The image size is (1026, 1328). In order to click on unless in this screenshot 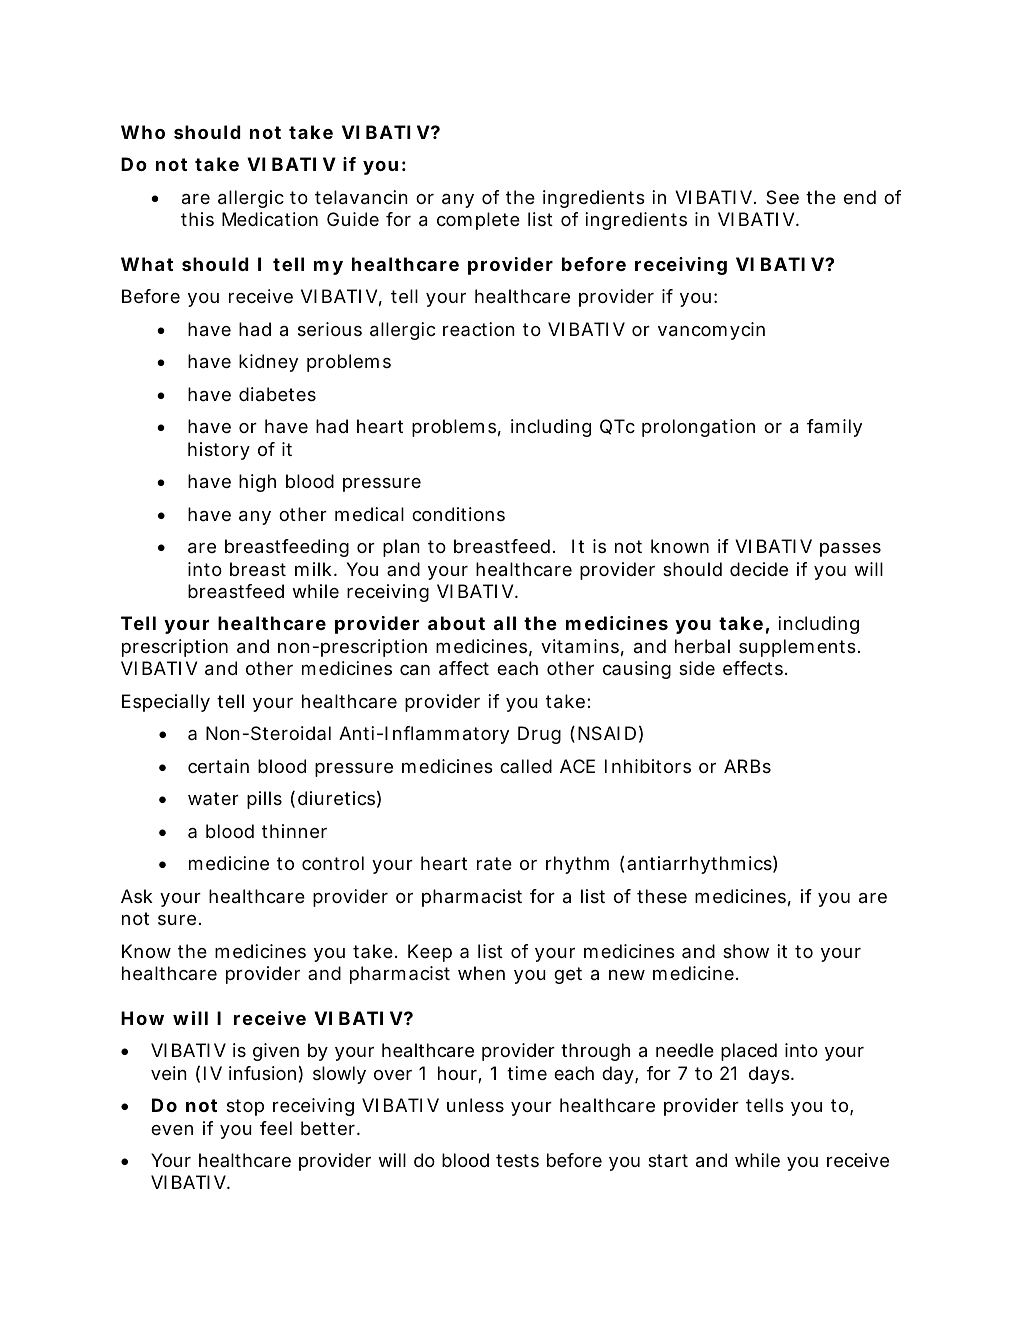, I will do `click(475, 1105)`.
